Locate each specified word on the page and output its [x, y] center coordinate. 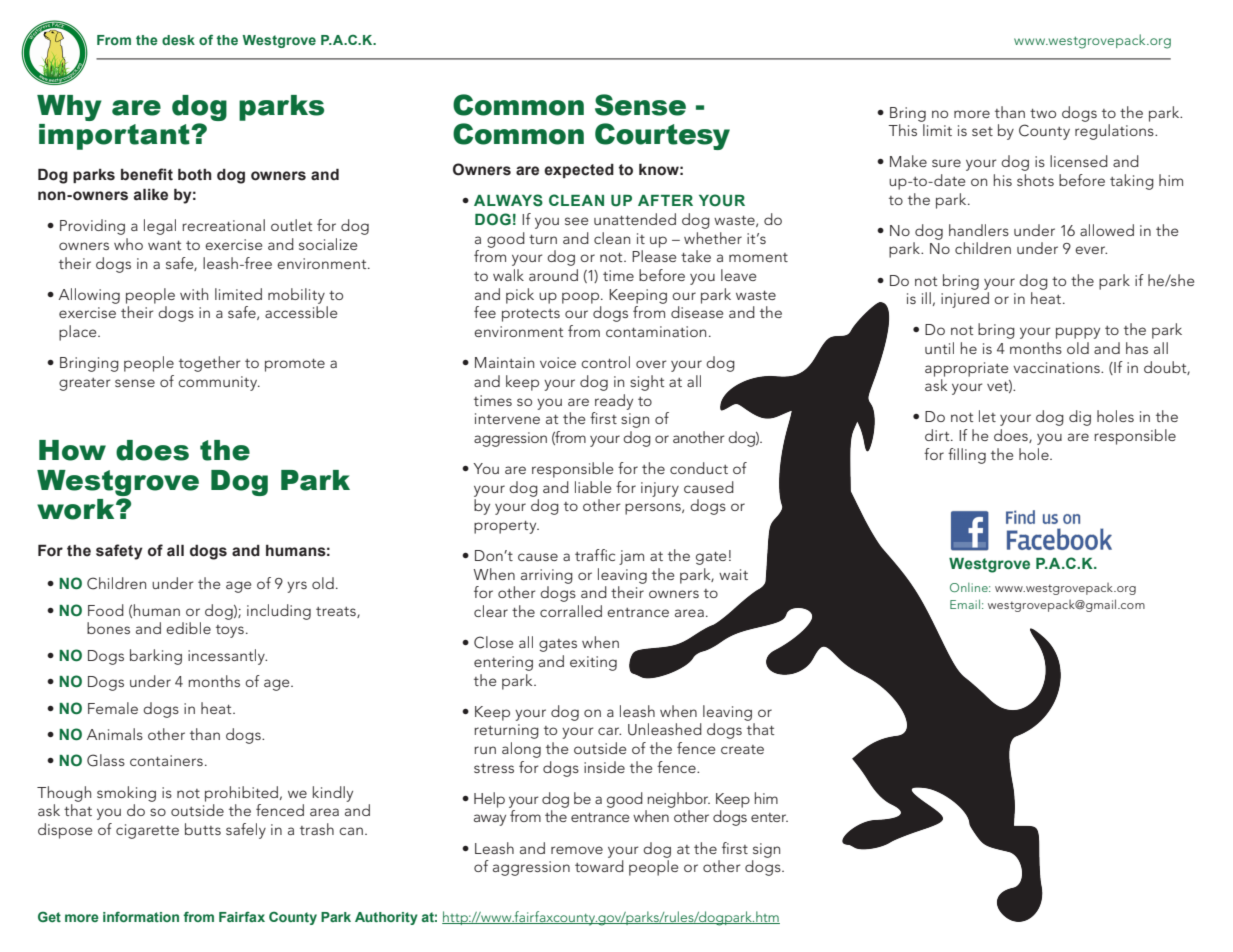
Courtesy [662, 136]
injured [965, 300]
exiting [593, 663]
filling [967, 456]
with [194, 294]
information [141, 917]
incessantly [227, 657]
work [77, 509]
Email [965, 604]
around [553, 275]
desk [178, 40]
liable [593, 487]
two [1043, 113]
